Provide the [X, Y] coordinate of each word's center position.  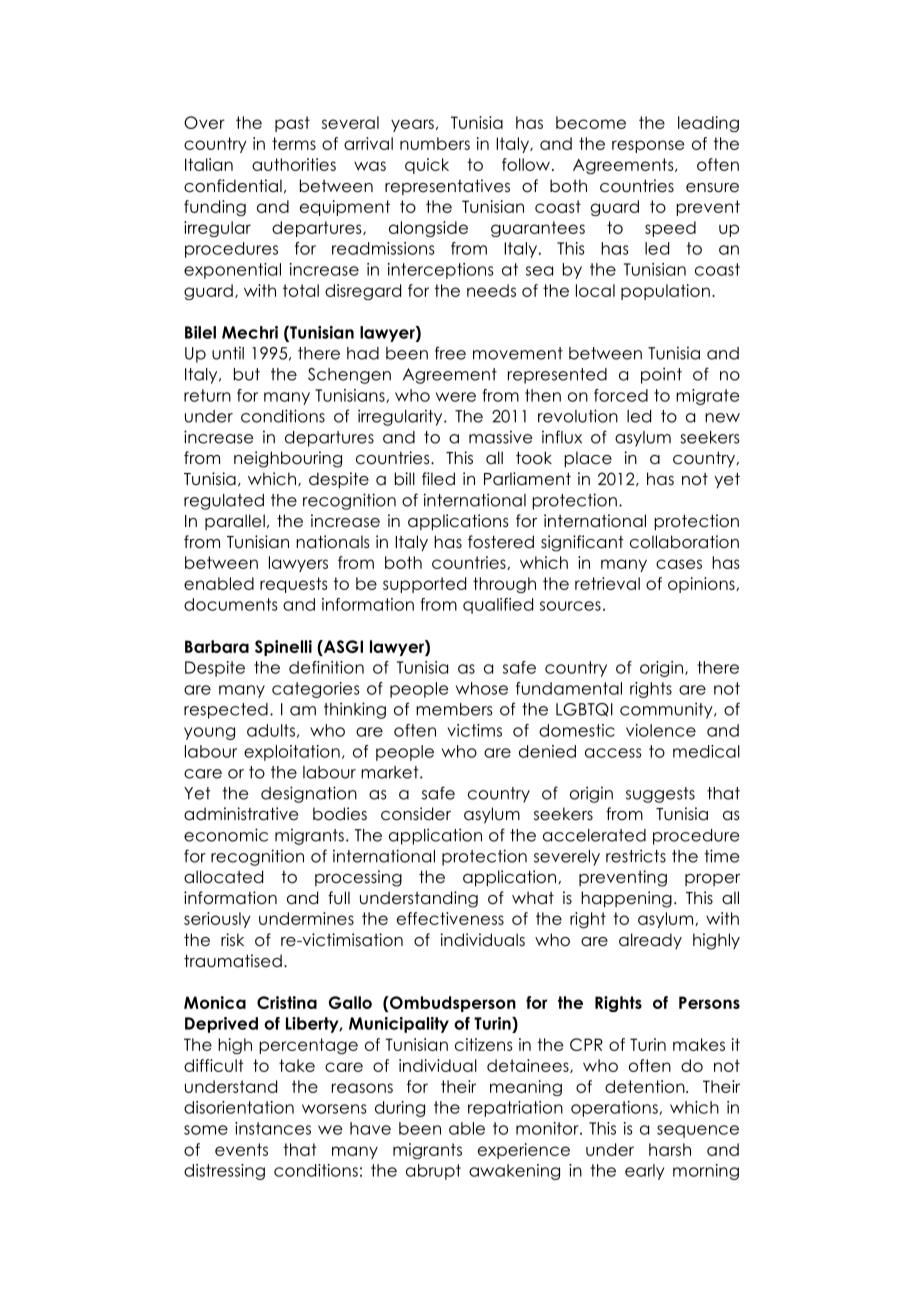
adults [271, 730]
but [247, 374]
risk [232, 939]
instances [273, 1128]
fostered [501, 542]
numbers [435, 143]
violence [661, 730]
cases [679, 564]
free [450, 353]
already [650, 941]
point [661, 375]
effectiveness [450, 918]
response [648, 146]
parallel [235, 522]
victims [474, 730]
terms [294, 143]
